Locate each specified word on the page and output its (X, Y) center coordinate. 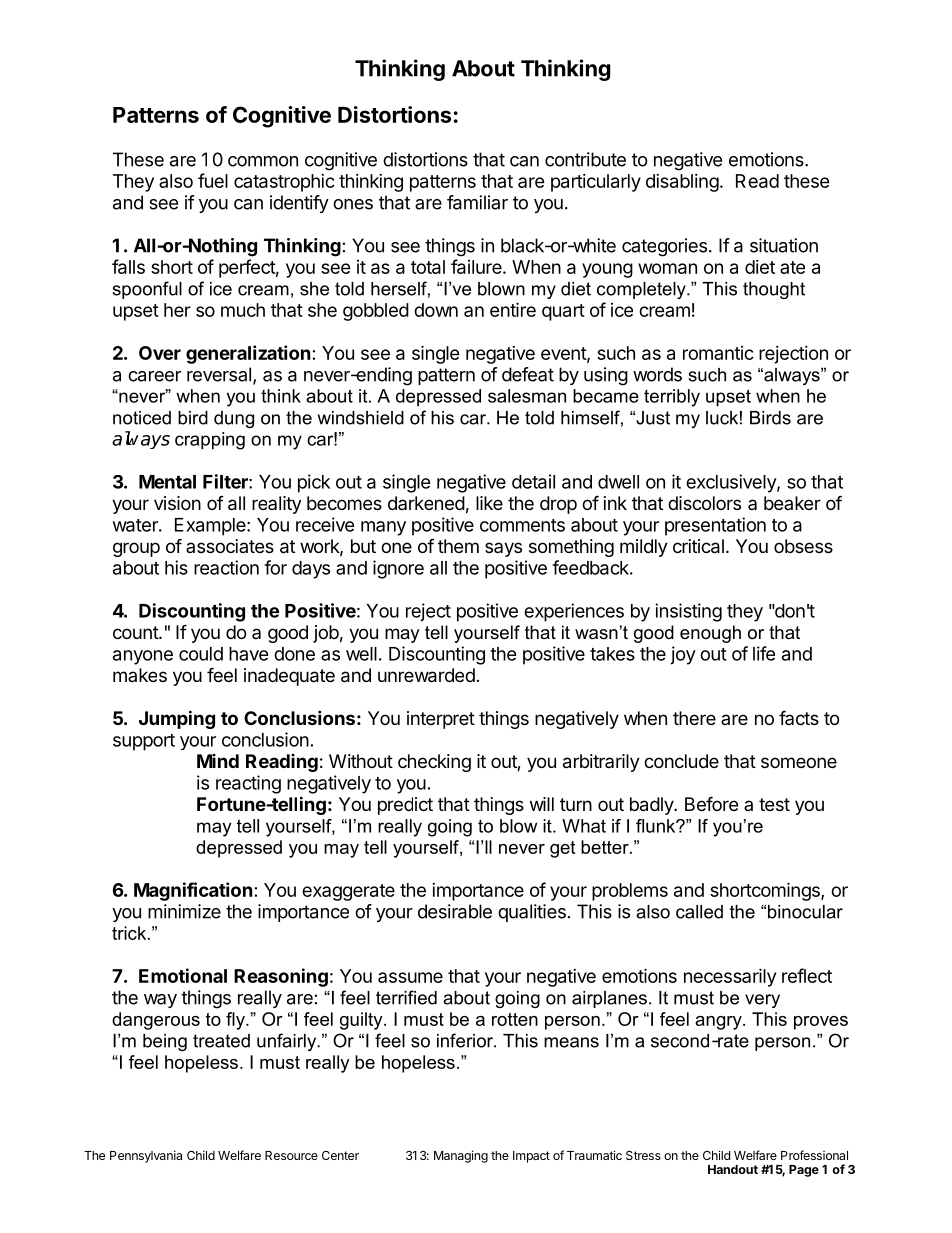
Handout (733, 1169)
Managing (461, 1156)
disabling (682, 183)
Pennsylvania (146, 1156)
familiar (477, 202)
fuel (213, 180)
